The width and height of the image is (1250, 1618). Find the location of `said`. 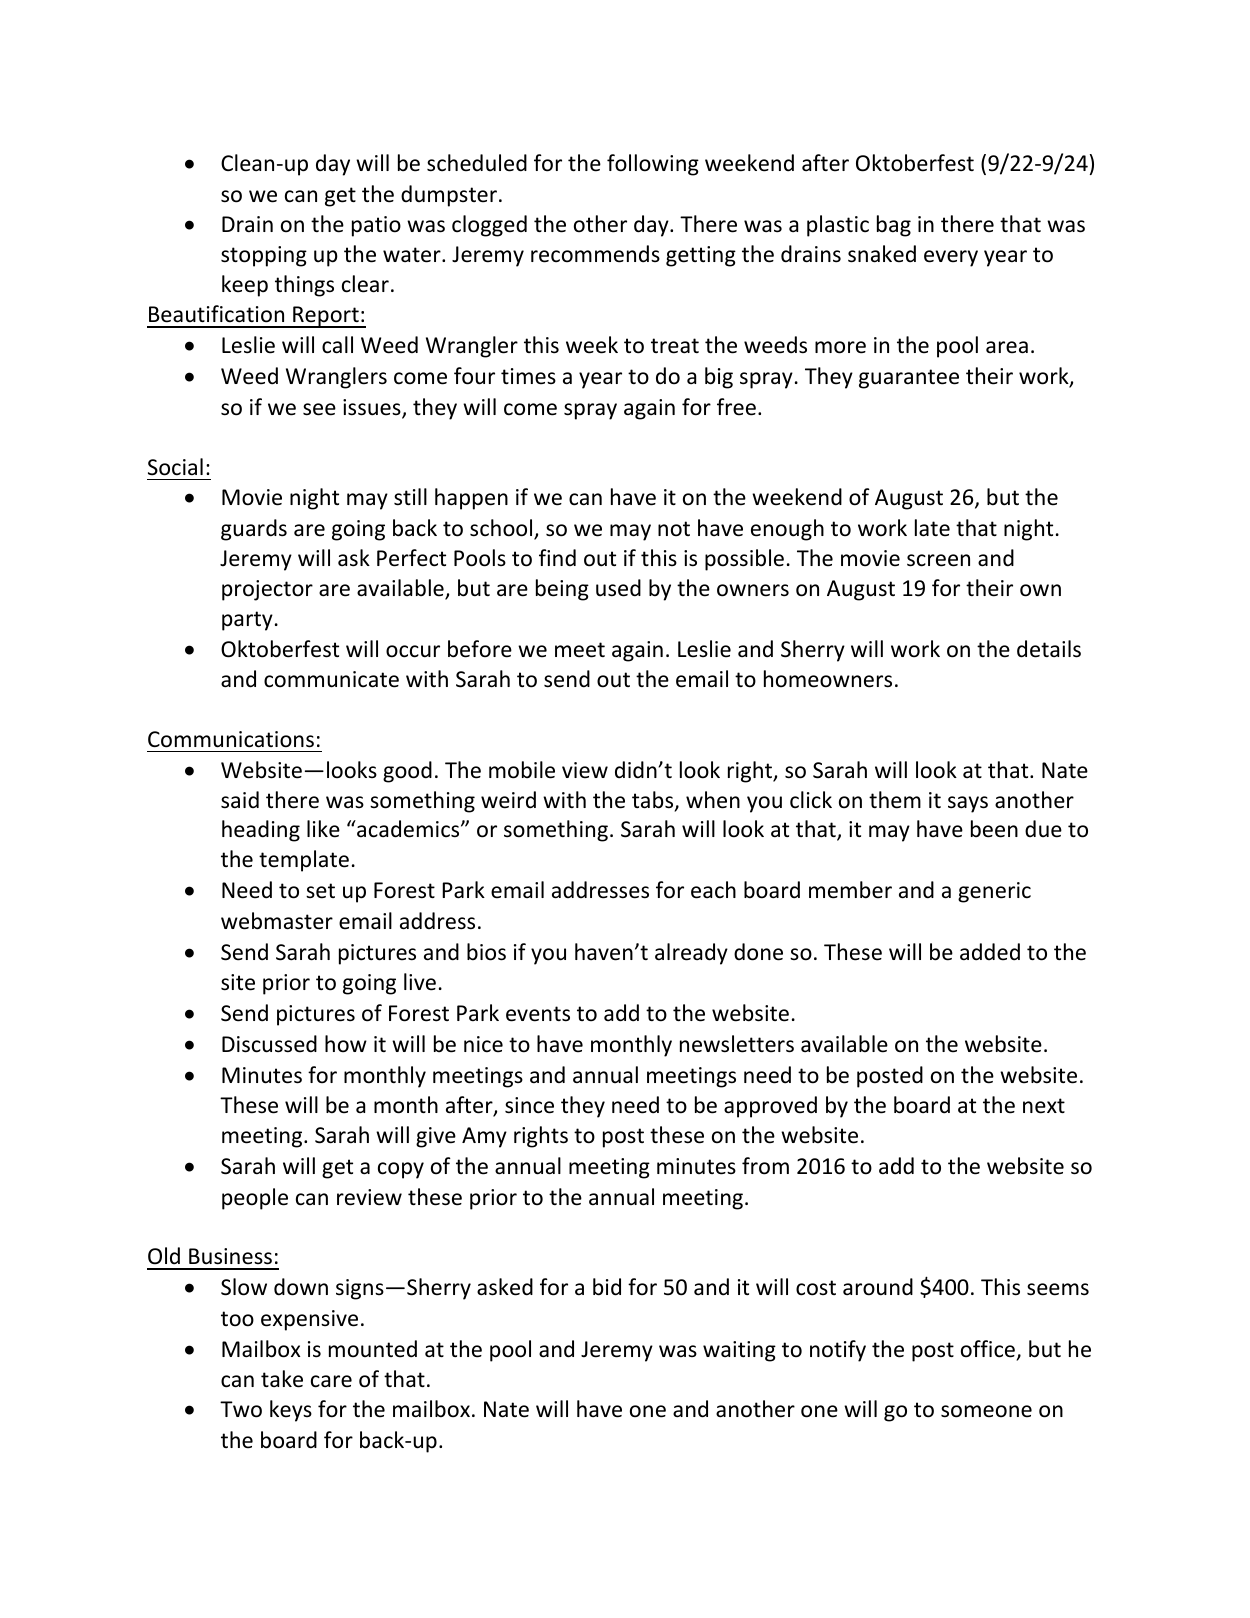

said is located at coordinates (240, 800).
